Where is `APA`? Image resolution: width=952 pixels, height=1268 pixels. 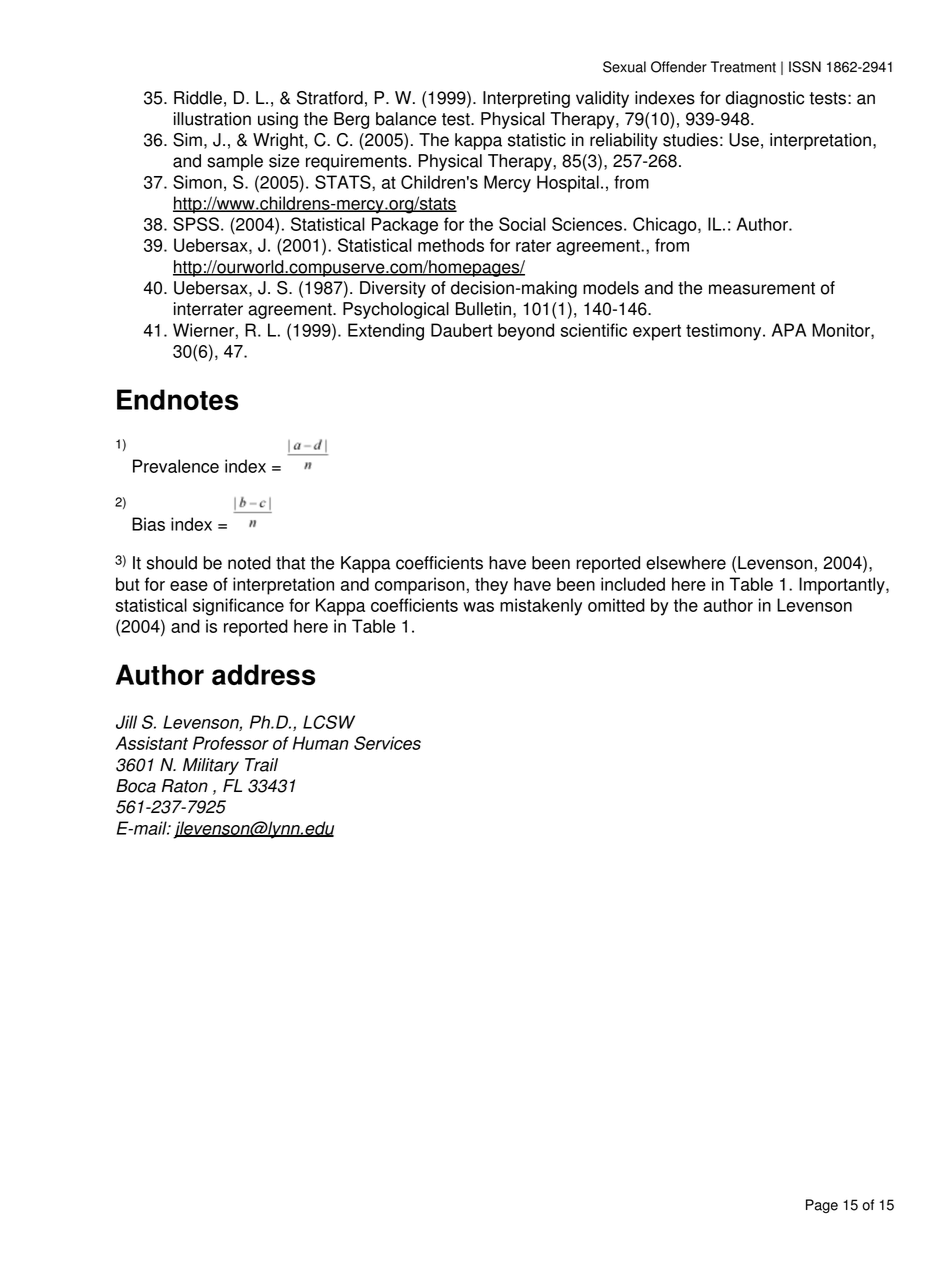
APA is located at coordinates (789, 330).
